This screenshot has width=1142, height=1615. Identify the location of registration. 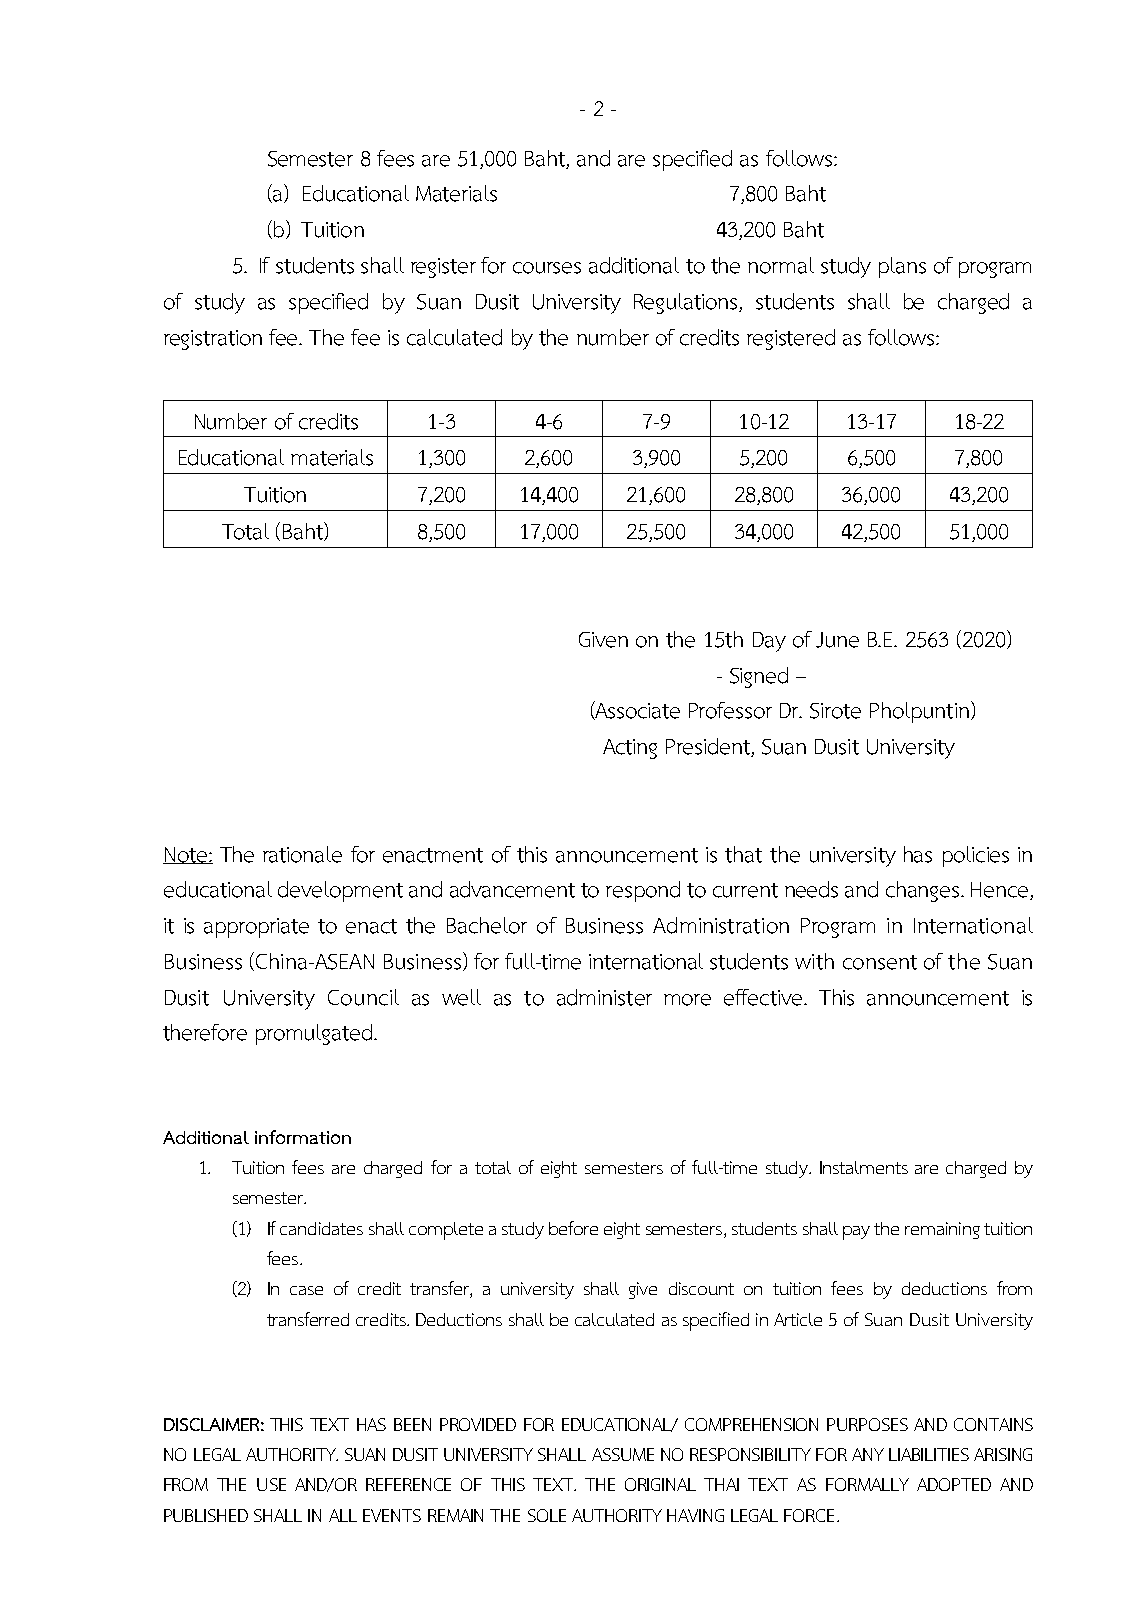
(213, 340).
